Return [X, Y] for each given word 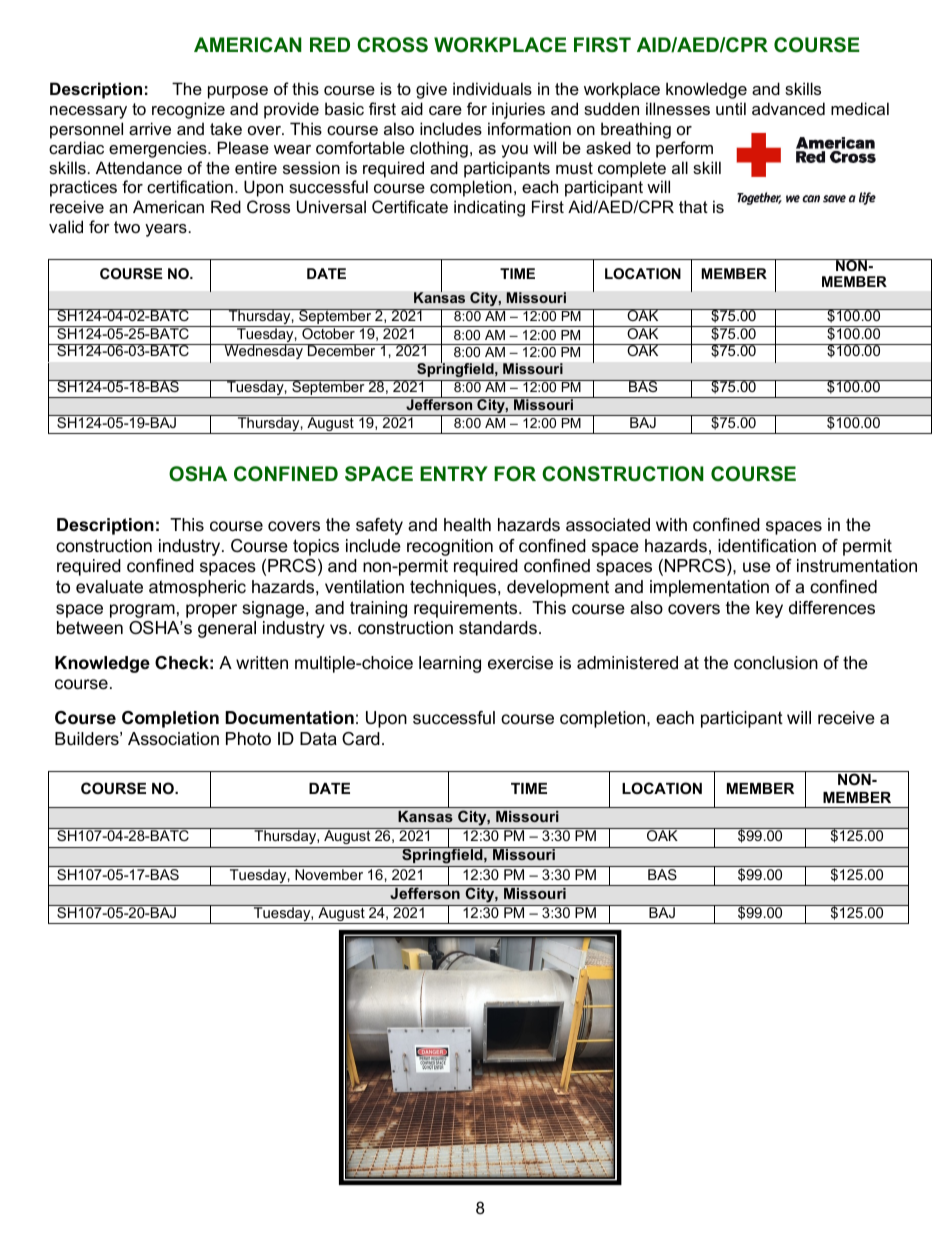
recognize [188, 110]
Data [318, 738]
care [445, 110]
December [341, 350]
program [142, 611]
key [769, 609]
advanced [788, 108]
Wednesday [263, 351]
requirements [467, 609]
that [693, 206]
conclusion [776, 663]
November [329, 874]
